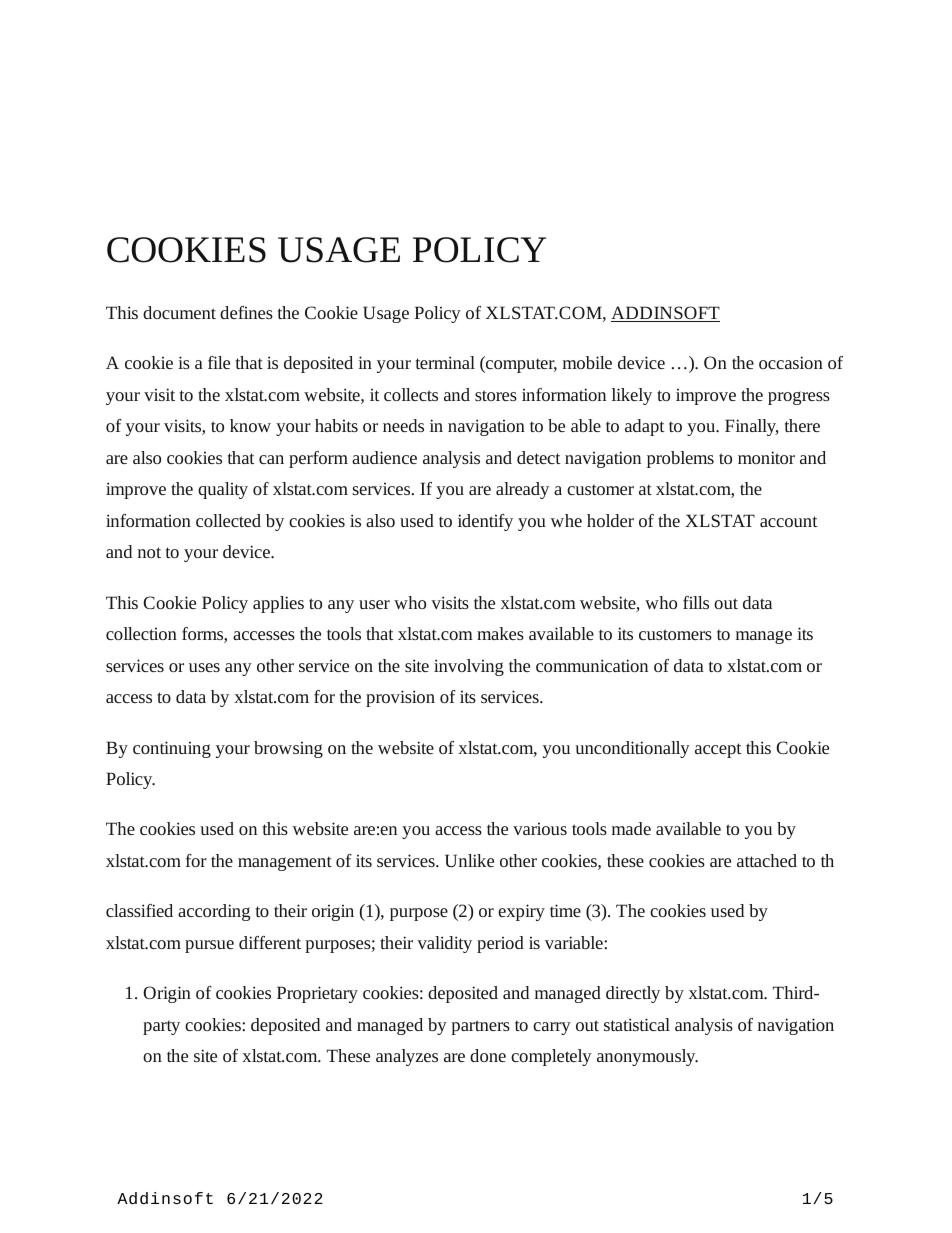 Image resolution: width=952 pixels, height=1233 pixels. Describe the element at coordinates (718, 750) in the page. I see `accept` at that location.
